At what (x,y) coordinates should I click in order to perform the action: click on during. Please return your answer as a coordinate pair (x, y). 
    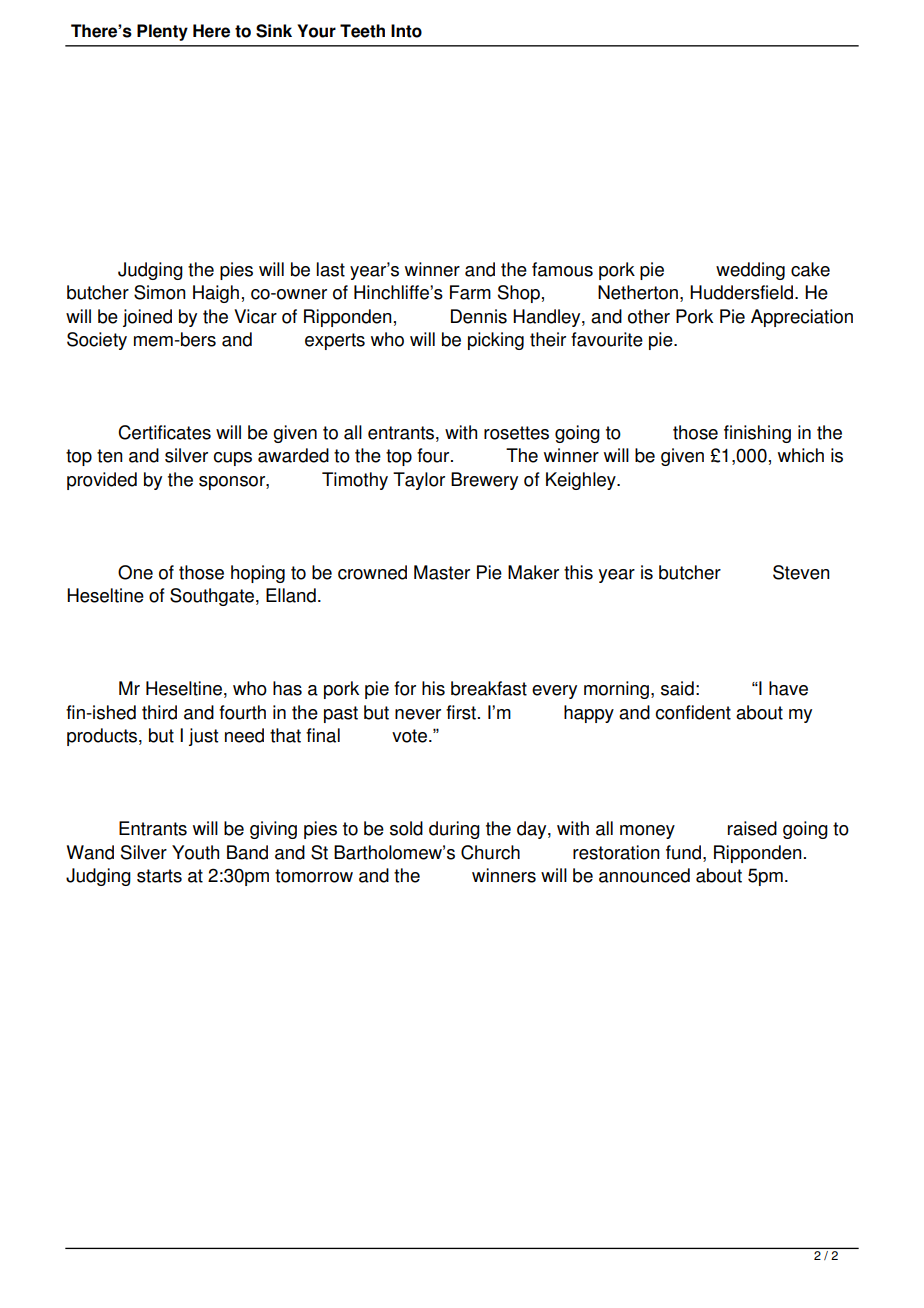
    Looking at the image, I should click on (454, 830).
